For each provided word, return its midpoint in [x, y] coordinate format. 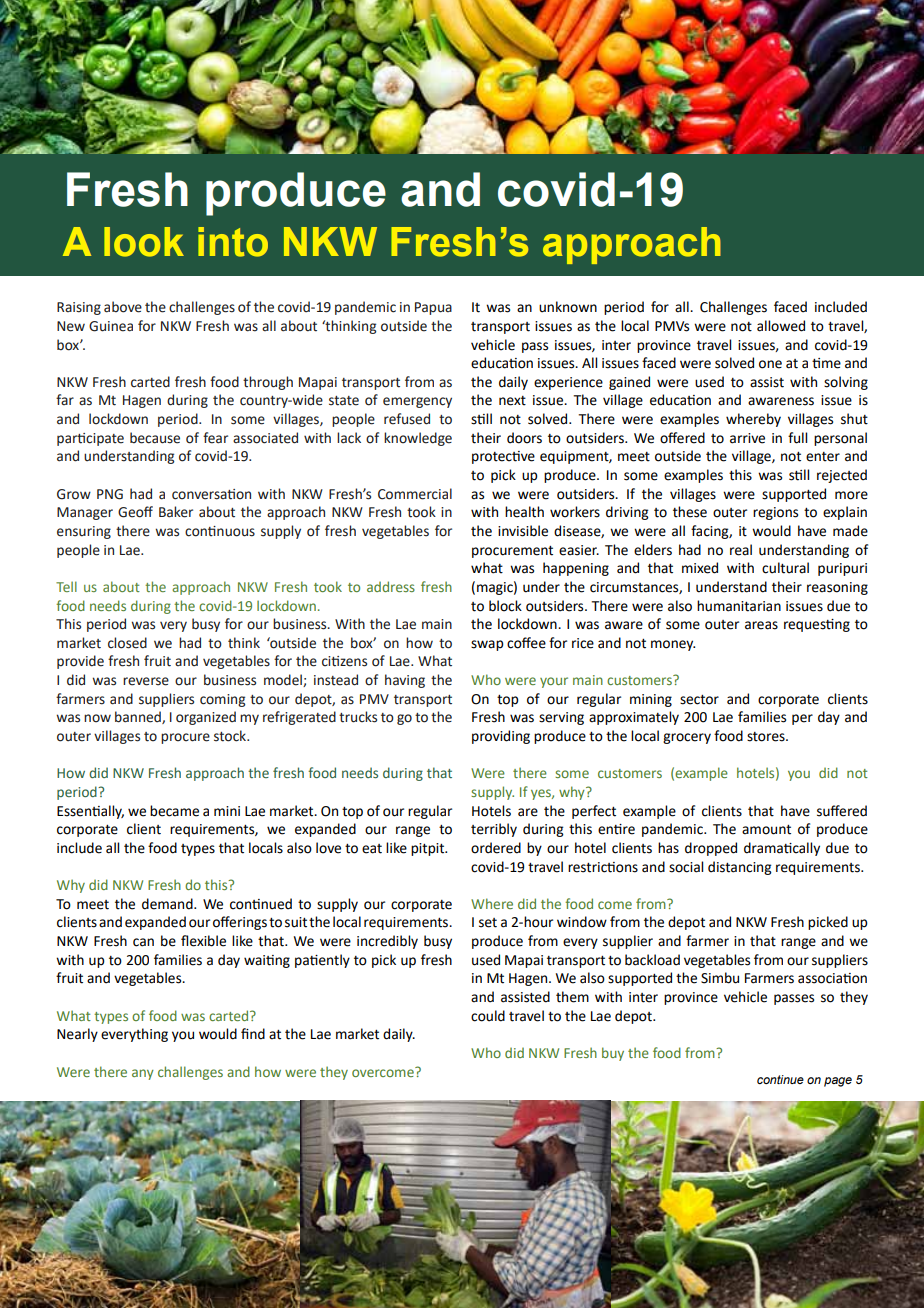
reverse [146, 681]
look [144, 242]
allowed [781, 326]
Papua [433, 308]
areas [761, 625]
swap [487, 645]
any [143, 1074]
